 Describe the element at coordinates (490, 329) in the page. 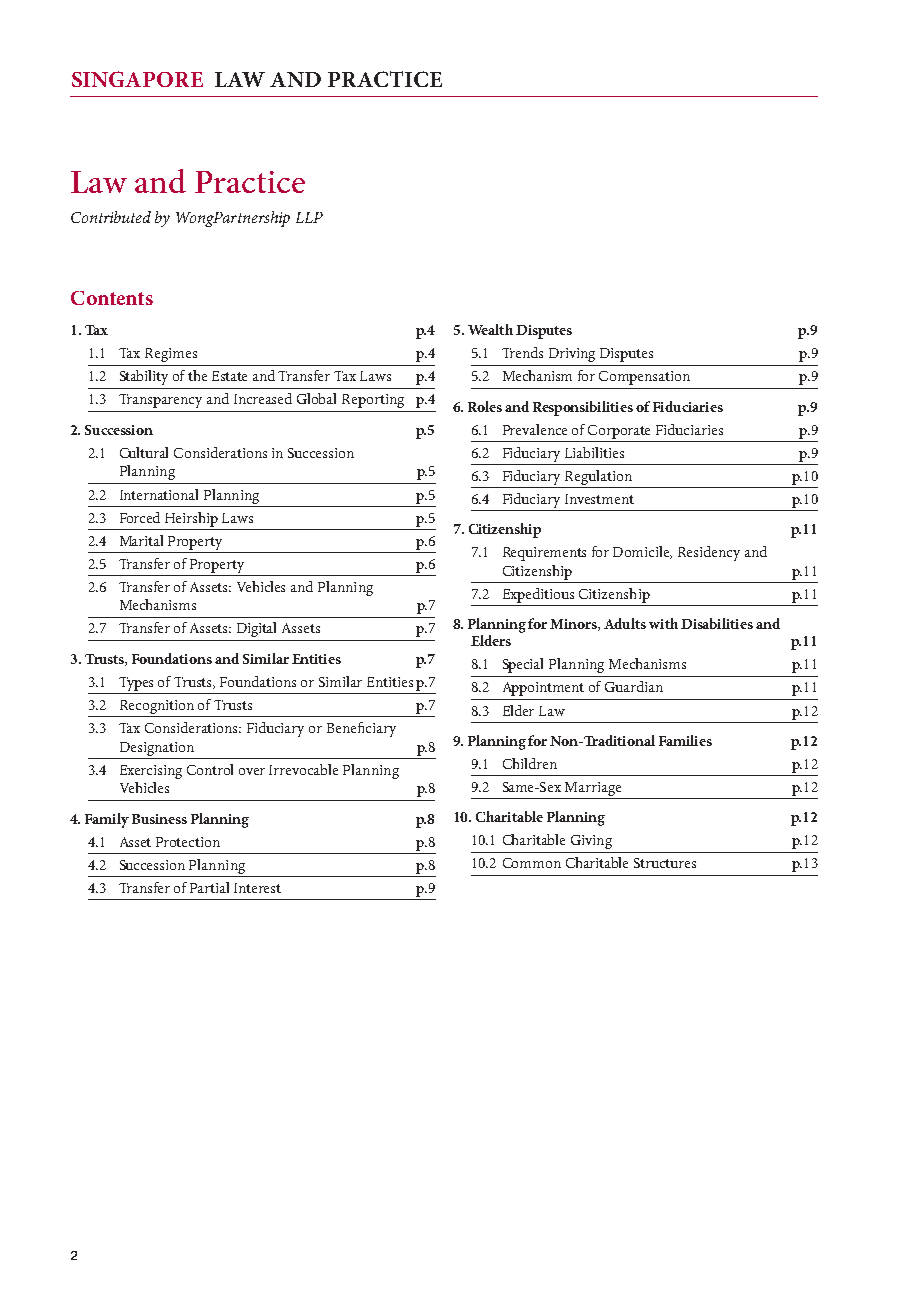

I see `Wealth` at that location.
